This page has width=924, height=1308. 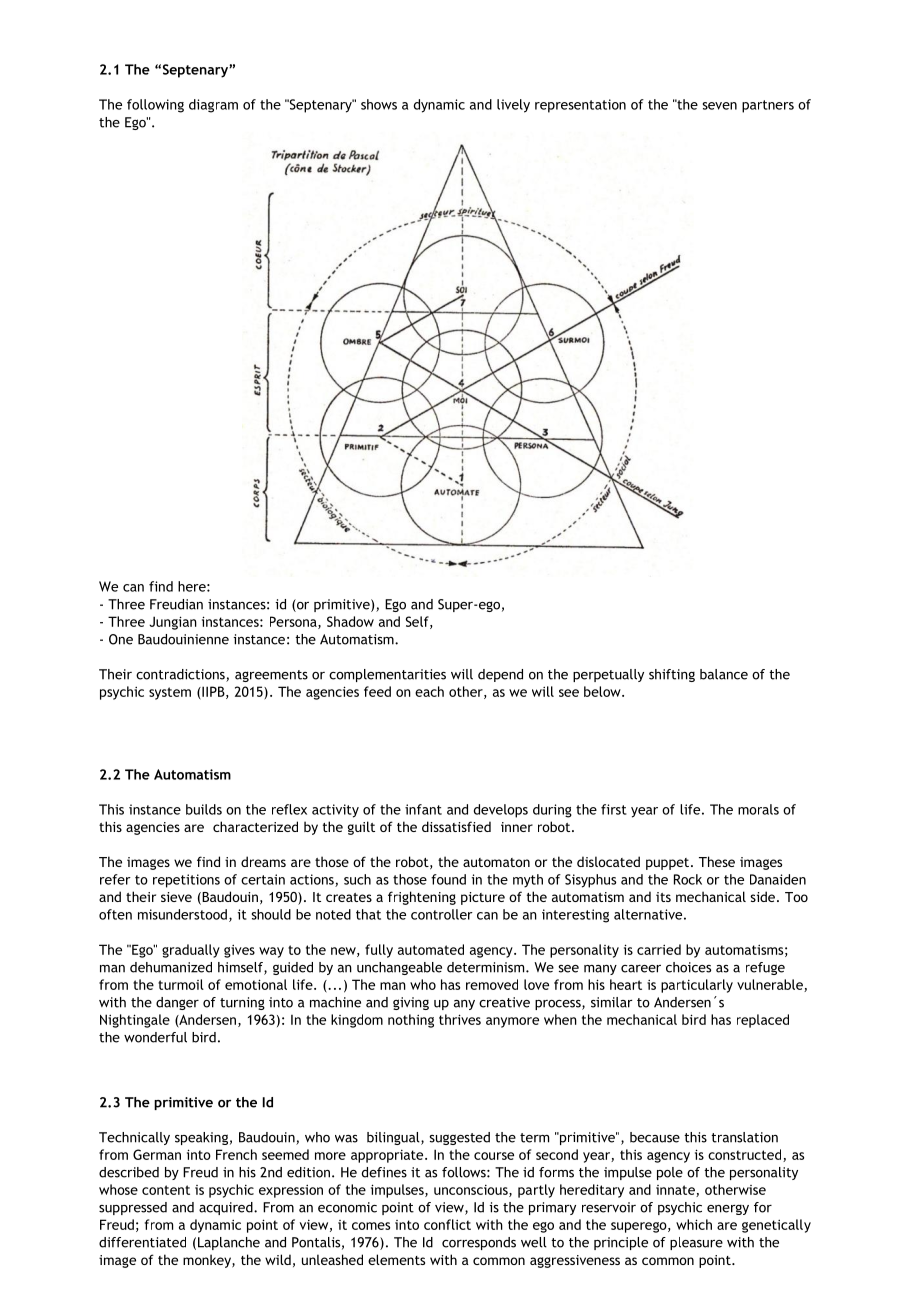 I want to click on automated, so click(x=431, y=949).
